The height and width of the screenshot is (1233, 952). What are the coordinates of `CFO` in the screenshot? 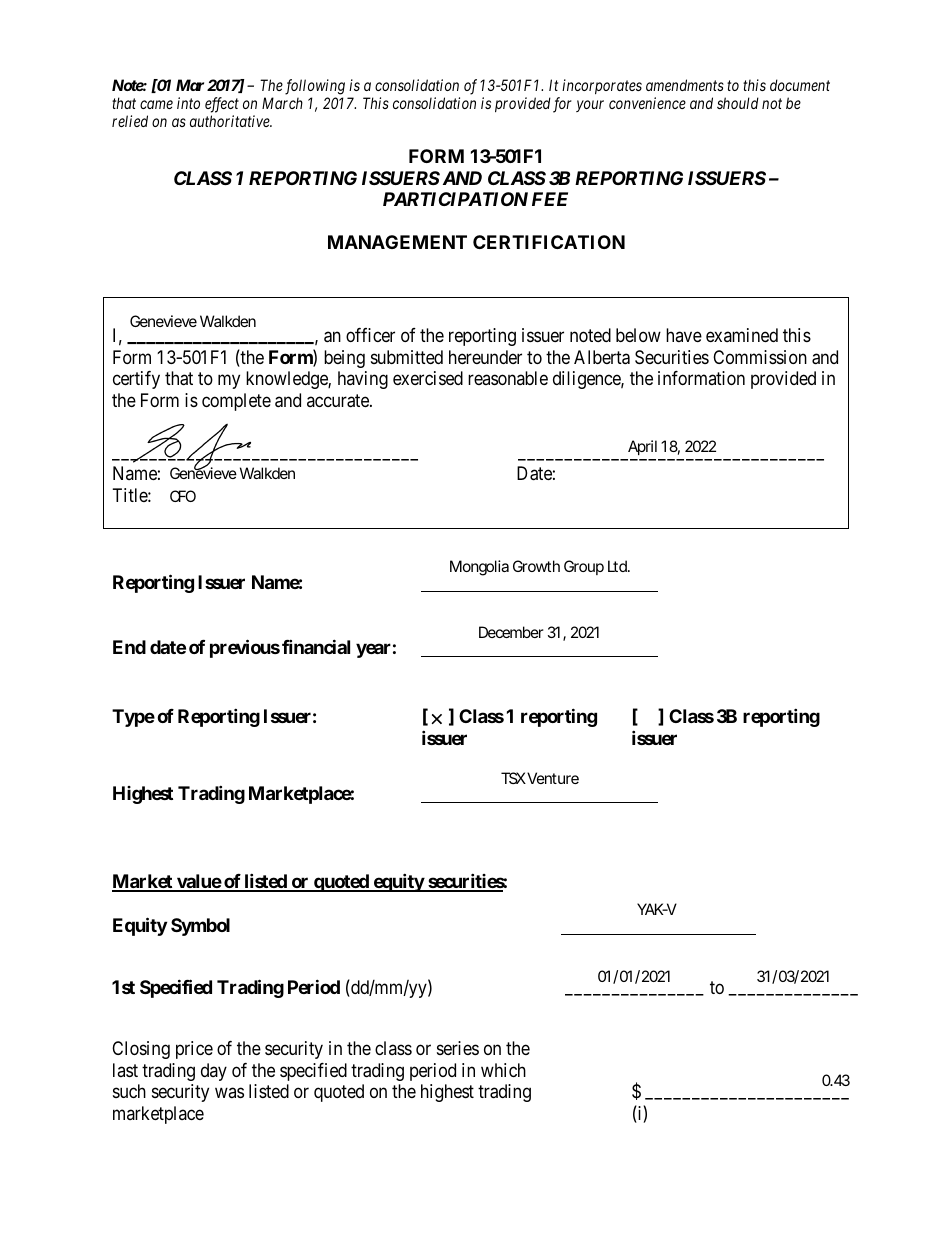 It's located at (183, 496).
